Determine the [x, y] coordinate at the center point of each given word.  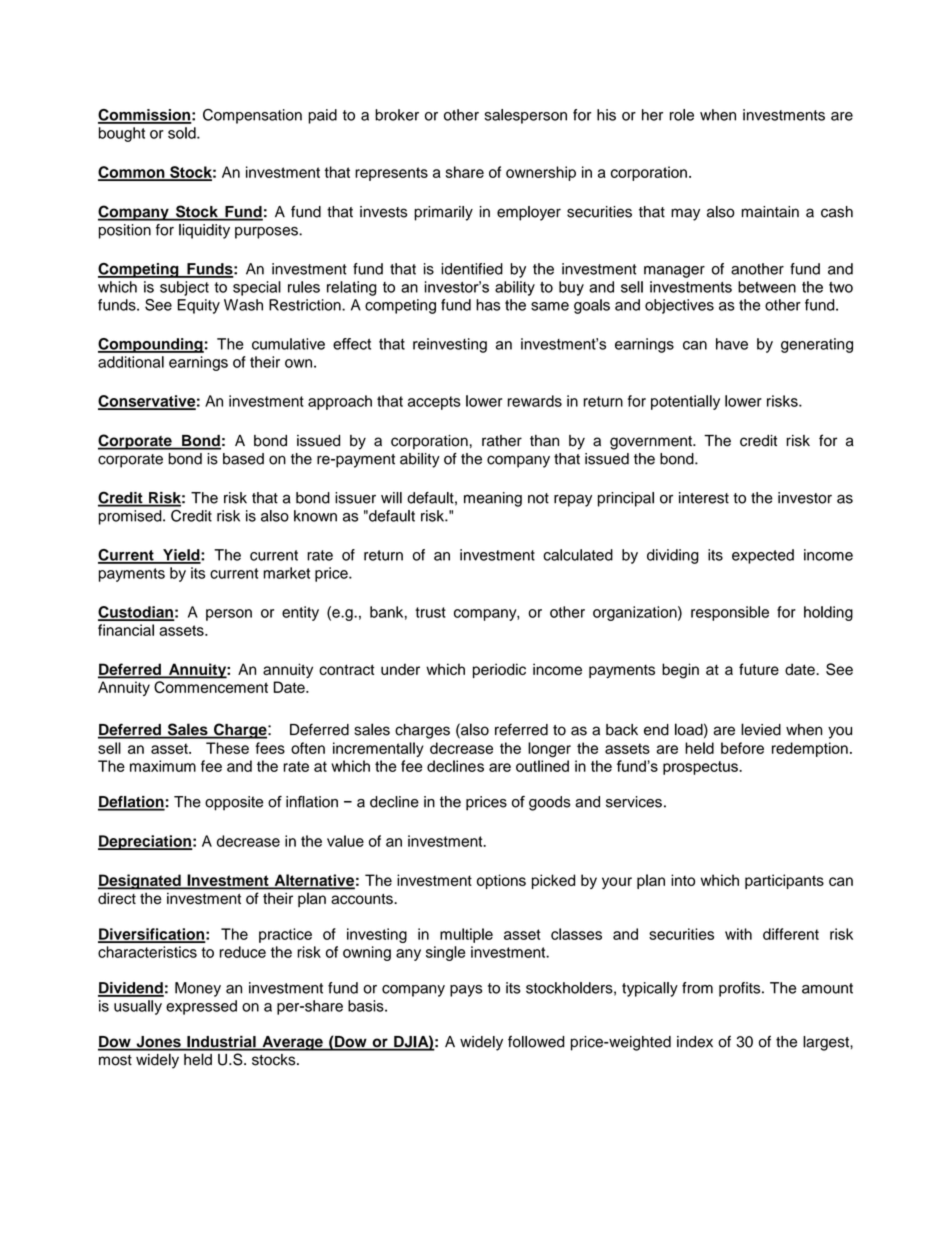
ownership [541, 173]
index [695, 1042]
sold [183, 133]
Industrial [221, 1042]
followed [536, 1041]
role [682, 115]
